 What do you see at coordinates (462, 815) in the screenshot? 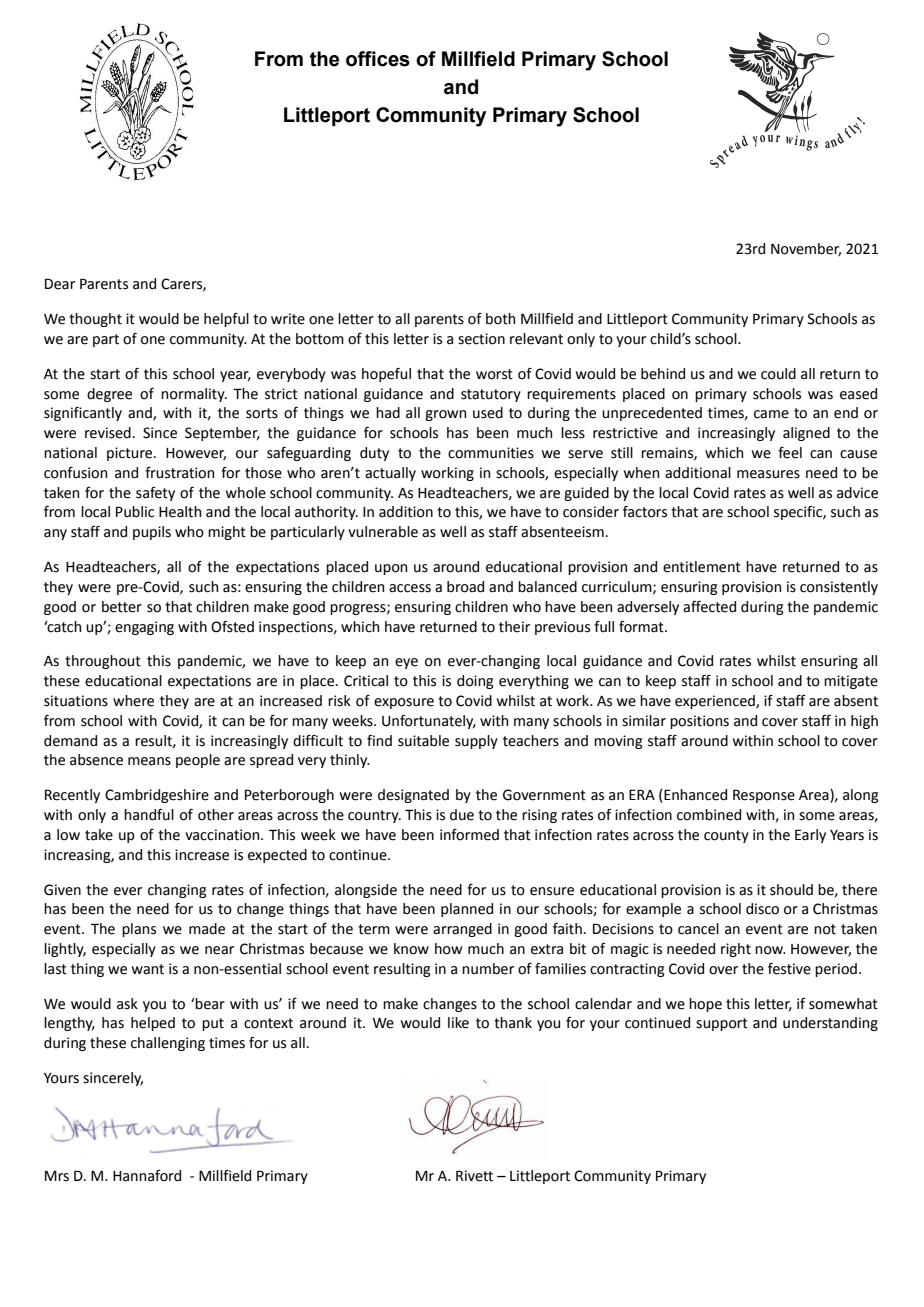
I see `due` at bounding box center [462, 815].
